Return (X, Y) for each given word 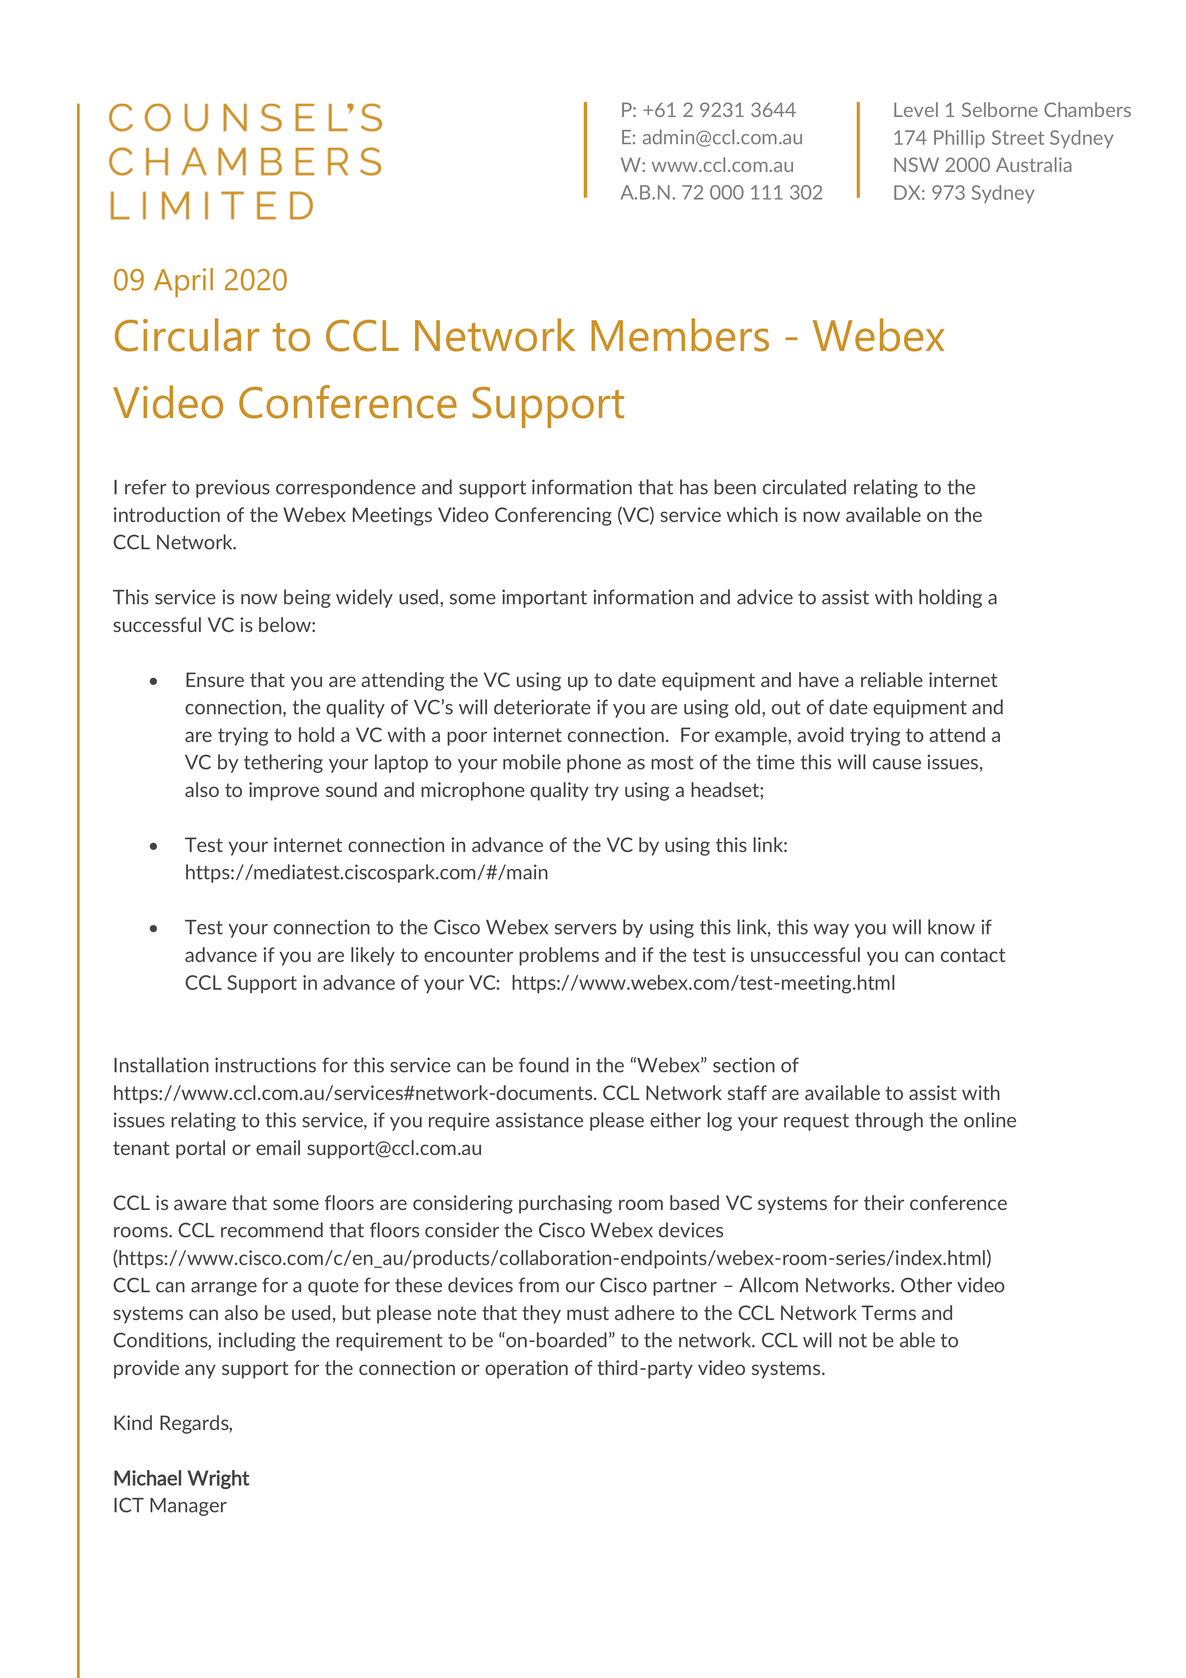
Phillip (959, 139)
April (183, 282)
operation (526, 1369)
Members (680, 335)
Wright (219, 1479)
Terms (889, 1312)
